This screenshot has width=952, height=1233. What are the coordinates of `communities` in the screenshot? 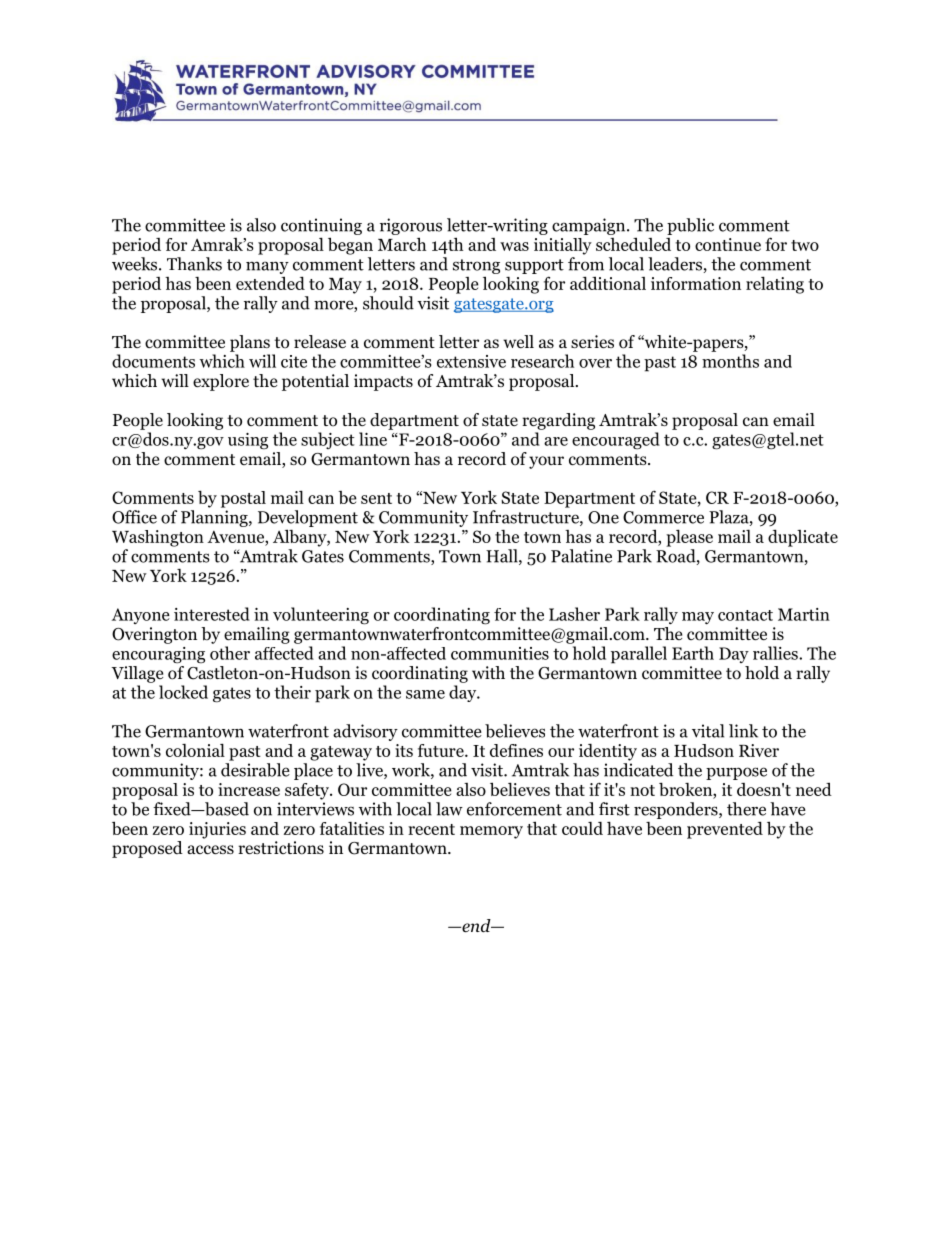 It's located at (500, 653).
